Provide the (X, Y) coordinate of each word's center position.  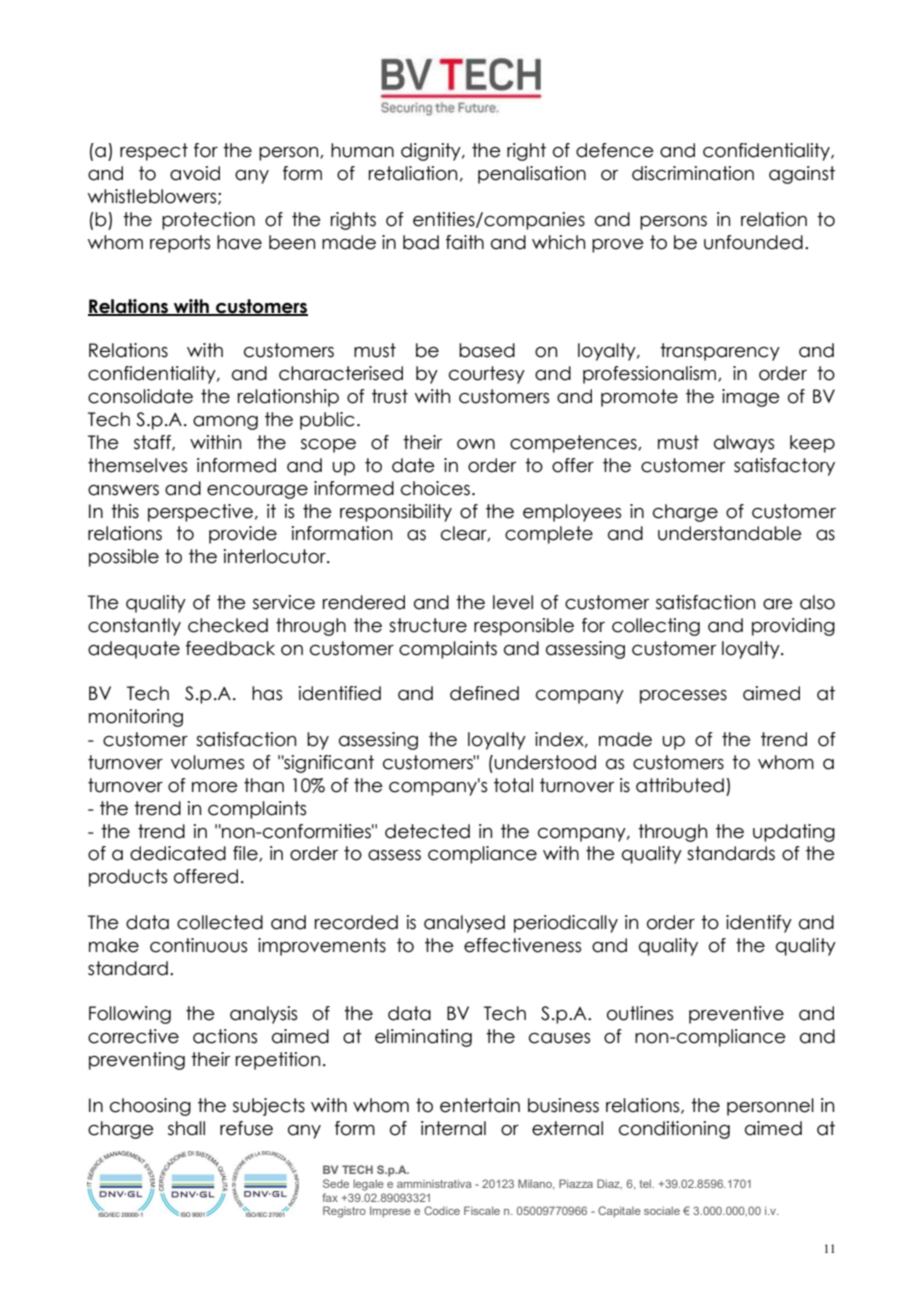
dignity (432, 152)
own (476, 444)
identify (759, 924)
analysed (464, 924)
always (744, 444)
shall (186, 1128)
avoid (195, 173)
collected (220, 922)
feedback (230, 648)
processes (683, 697)
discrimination (693, 173)
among (225, 423)
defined (484, 693)
